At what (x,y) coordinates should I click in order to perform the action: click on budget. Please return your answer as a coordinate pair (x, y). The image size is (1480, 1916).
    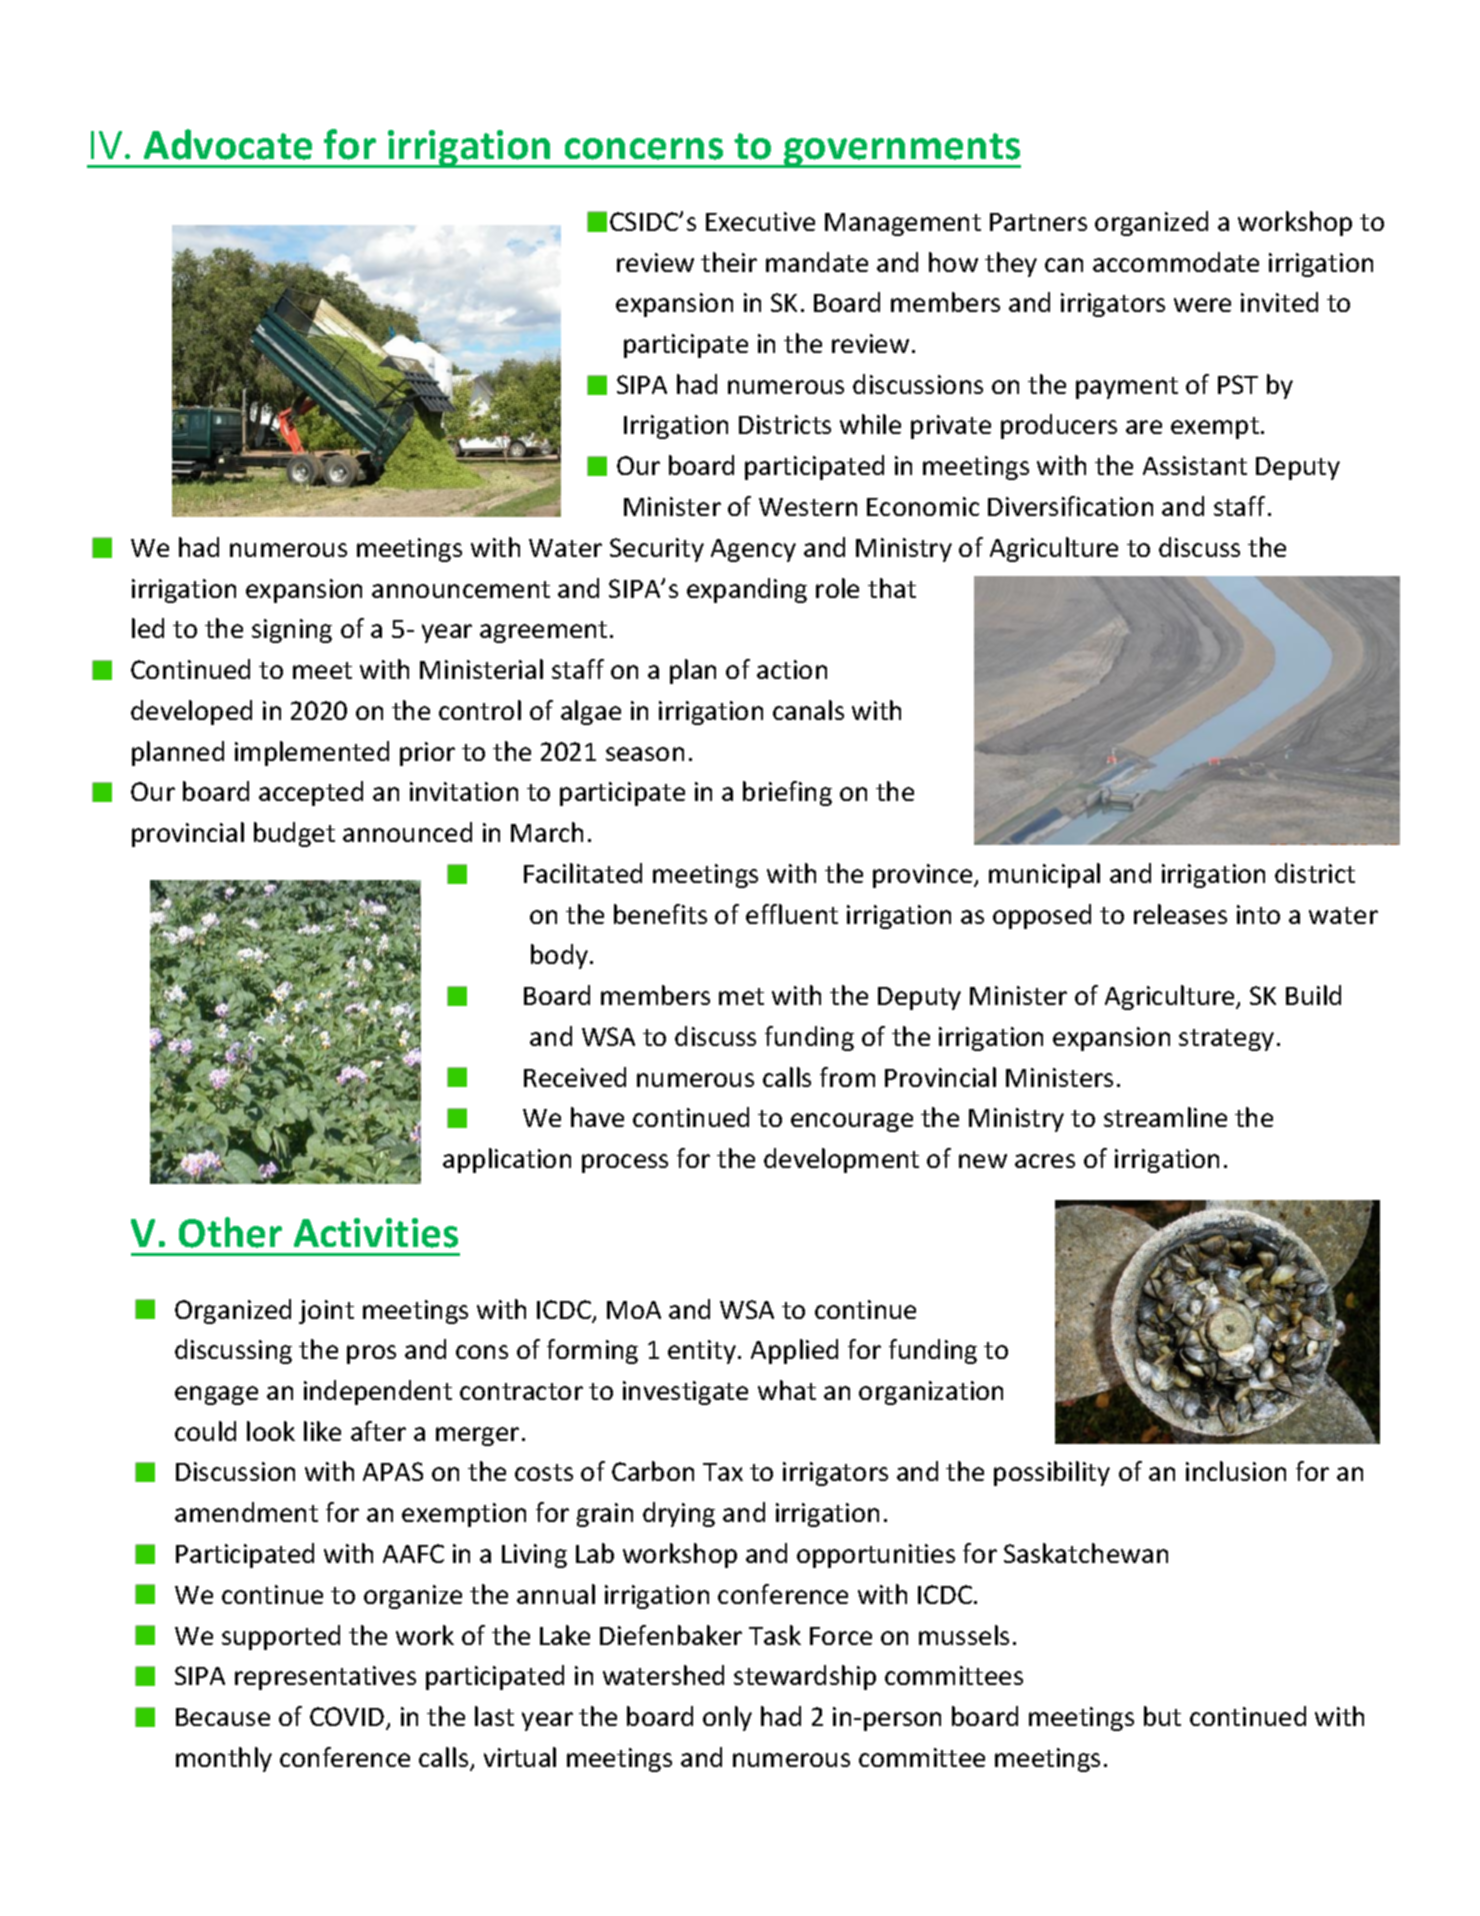
    Looking at the image, I should click on (294, 834).
